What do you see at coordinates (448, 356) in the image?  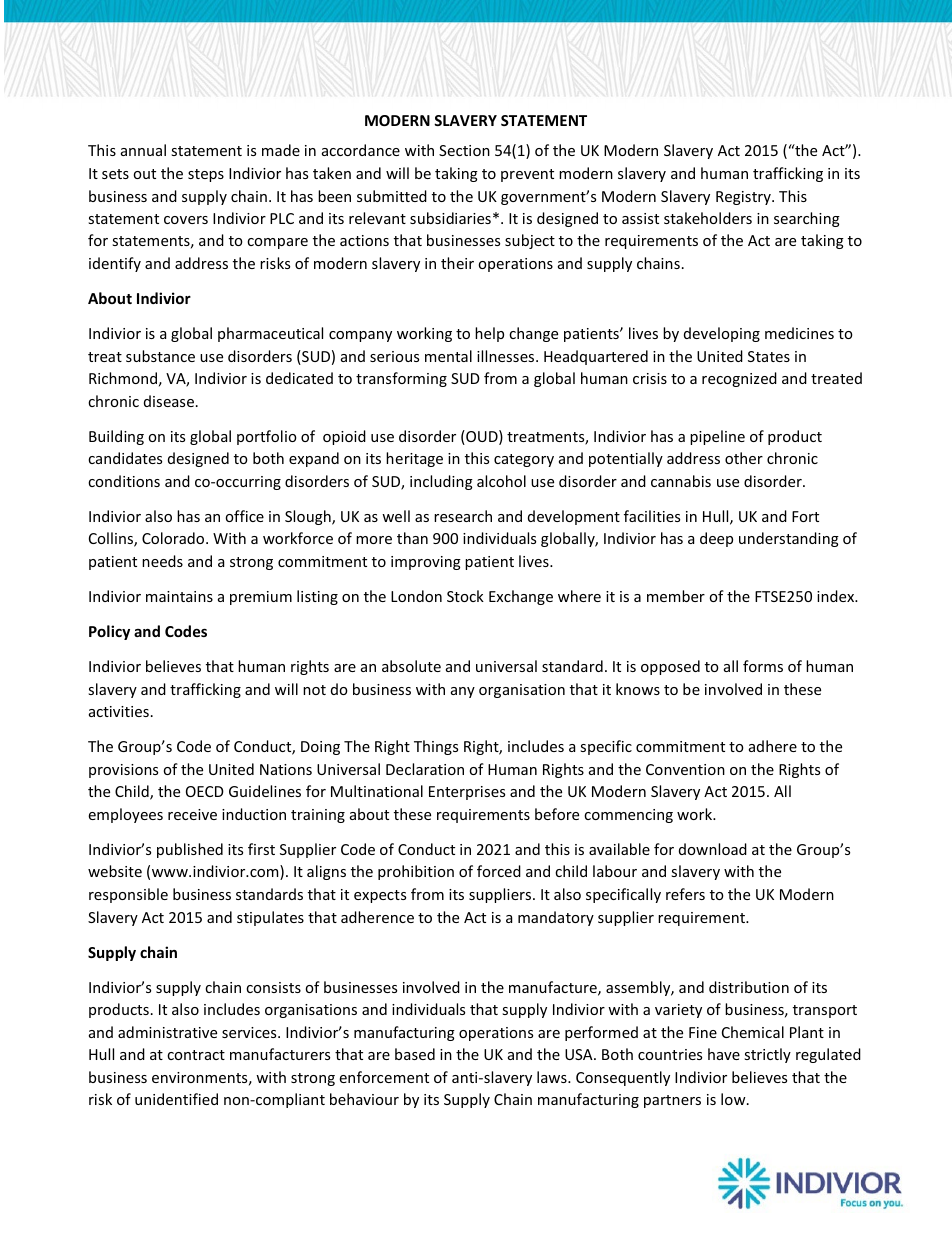 I see `mental` at bounding box center [448, 356].
